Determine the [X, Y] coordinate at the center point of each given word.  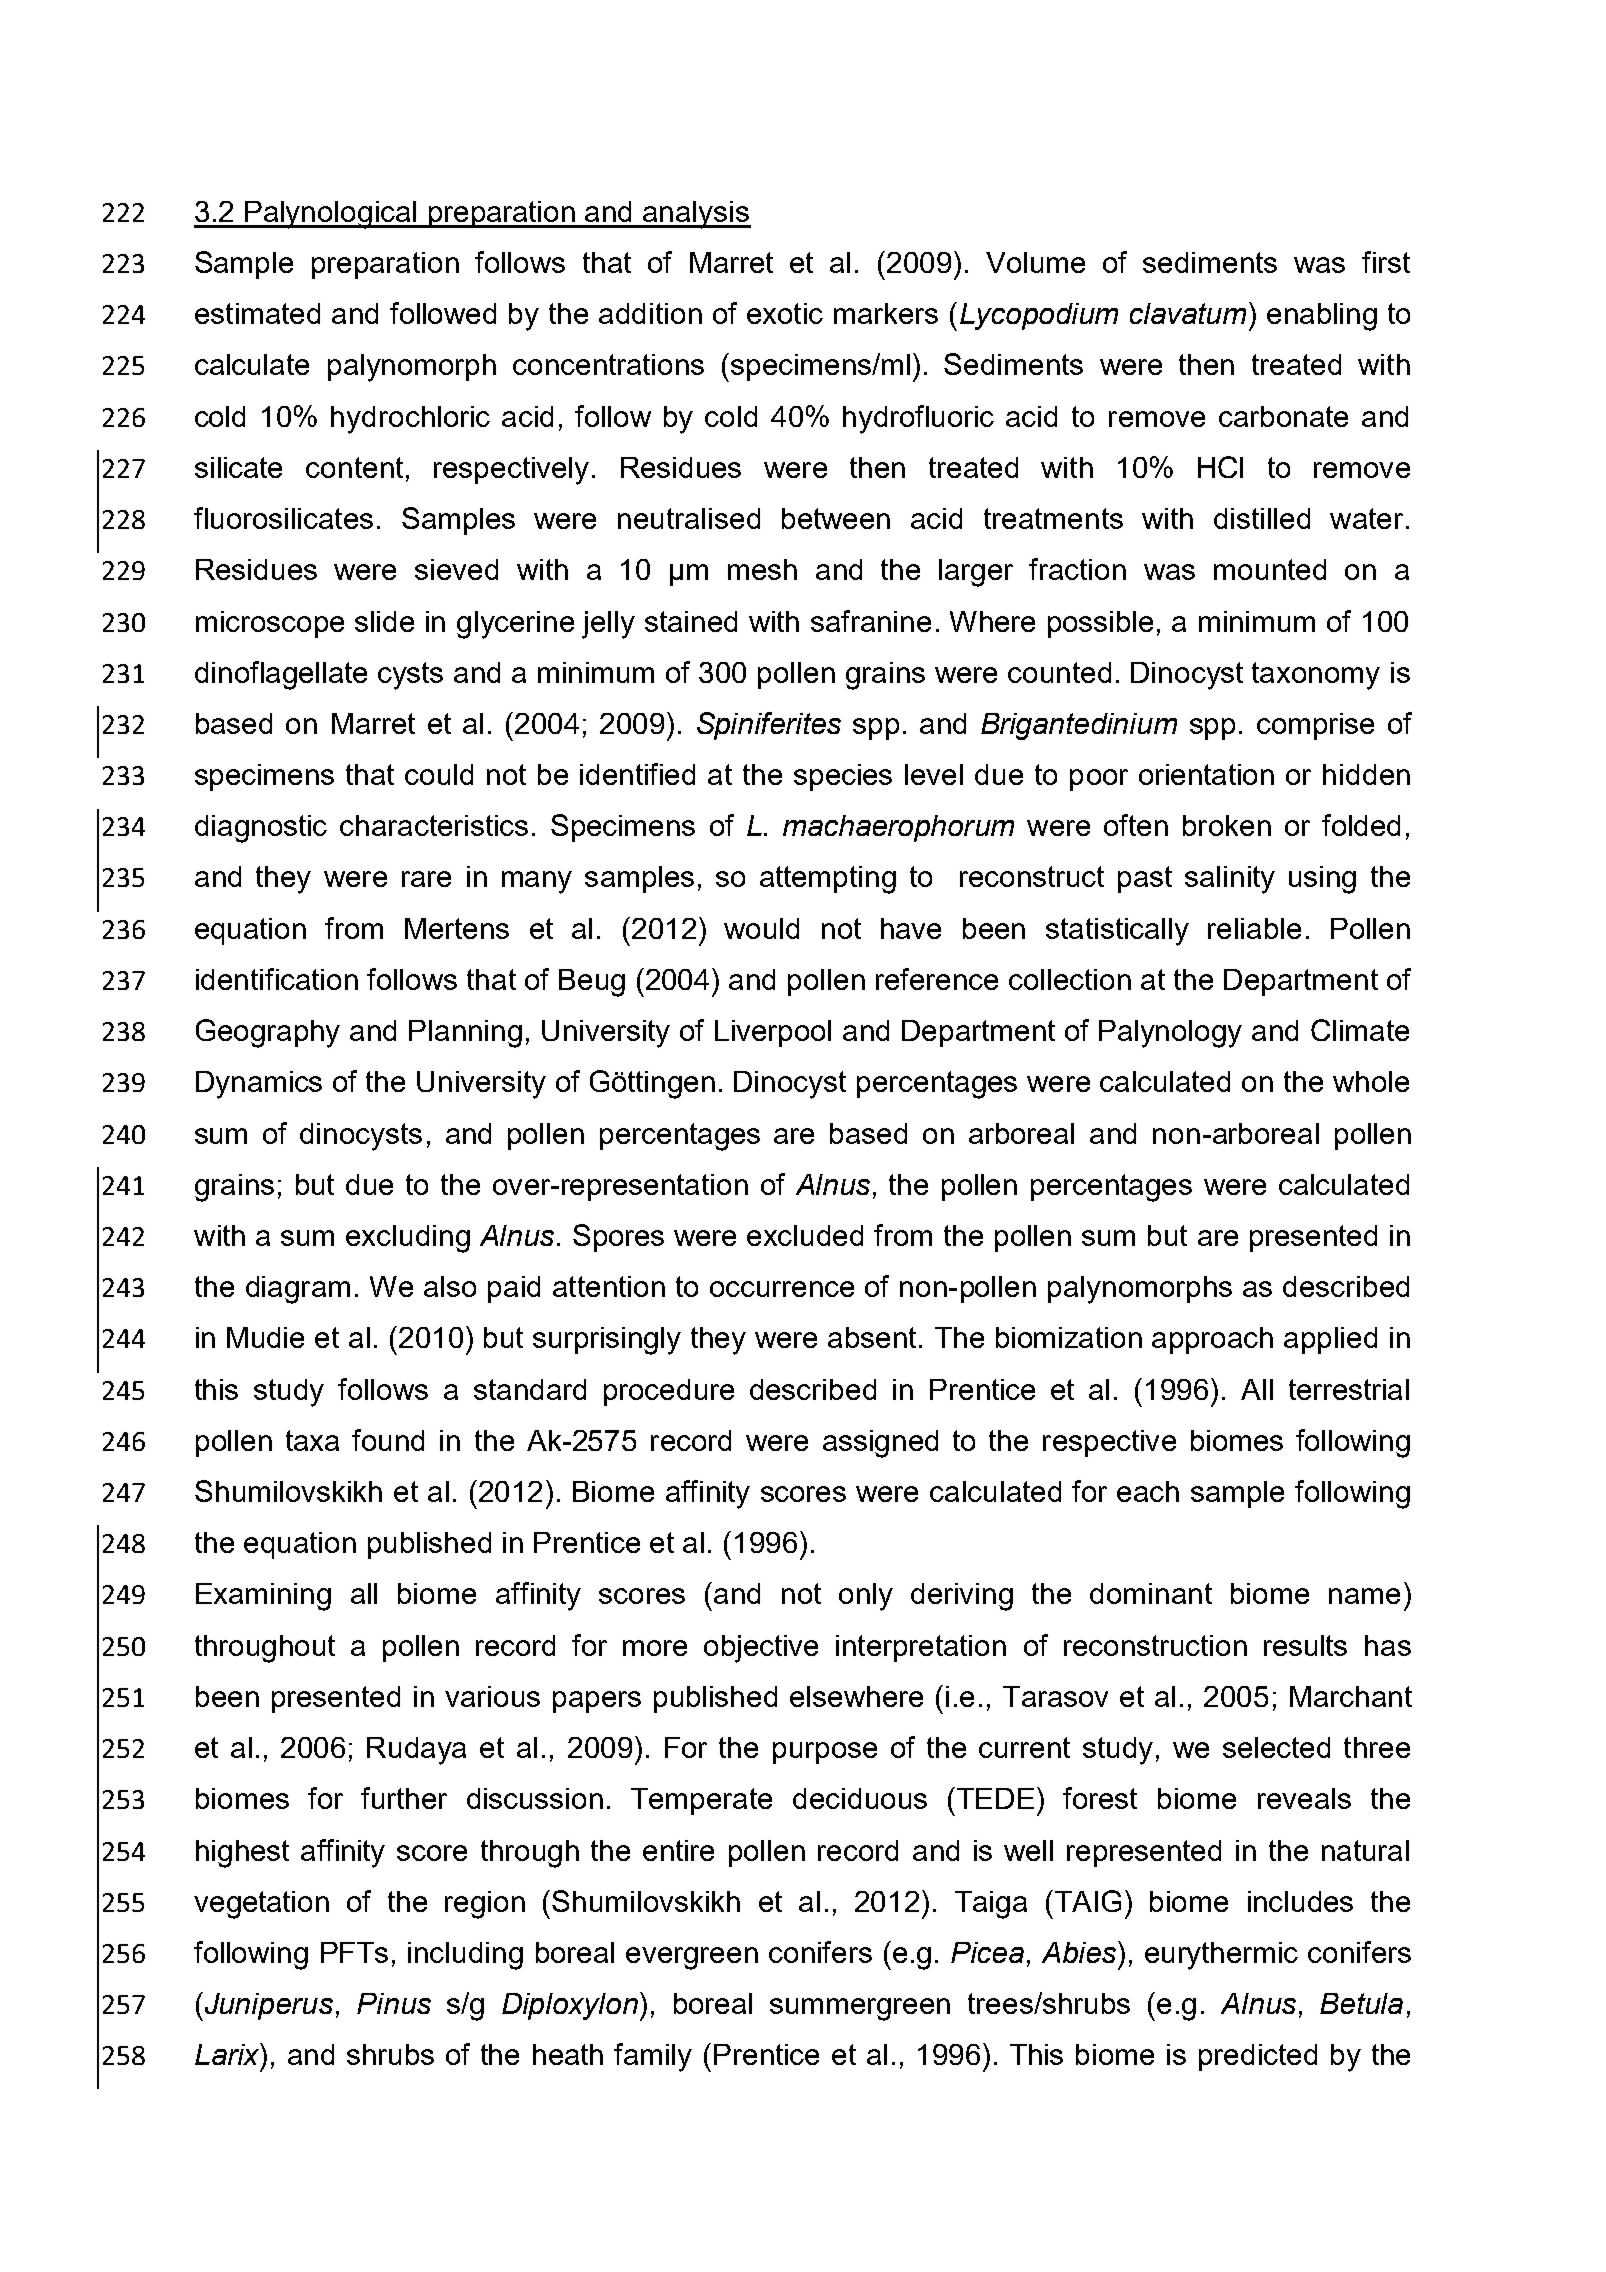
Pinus [394, 2003]
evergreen [692, 1958]
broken [1227, 825]
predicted [1258, 2057]
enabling [1322, 317]
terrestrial [1349, 1389]
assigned [880, 1444]
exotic [785, 313]
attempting [828, 880]
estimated [257, 313]
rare [426, 879]
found [388, 1440]
